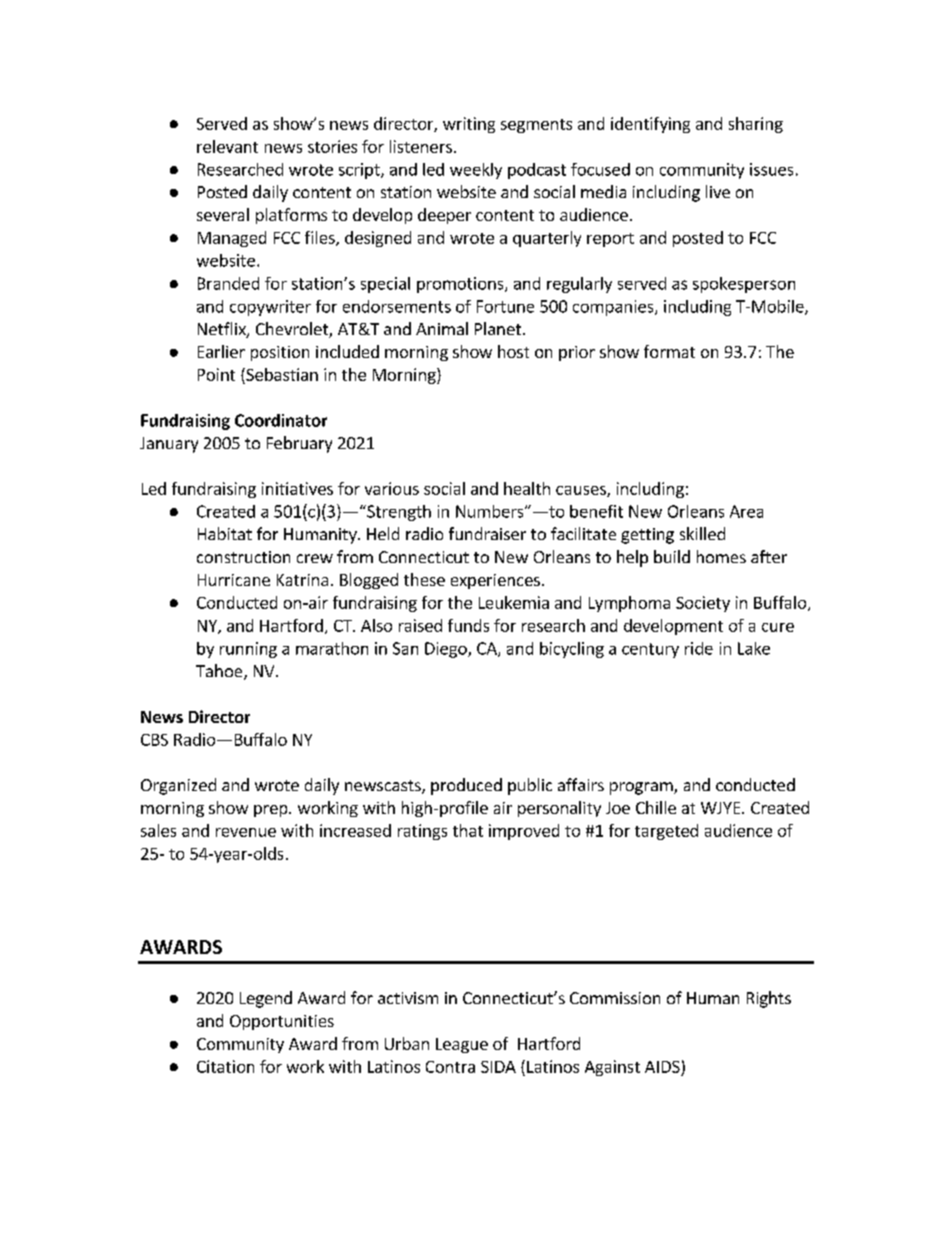 This screenshot has width=952, height=1233. Describe the element at coordinates (669, 351) in the screenshot. I see `format` at that location.
